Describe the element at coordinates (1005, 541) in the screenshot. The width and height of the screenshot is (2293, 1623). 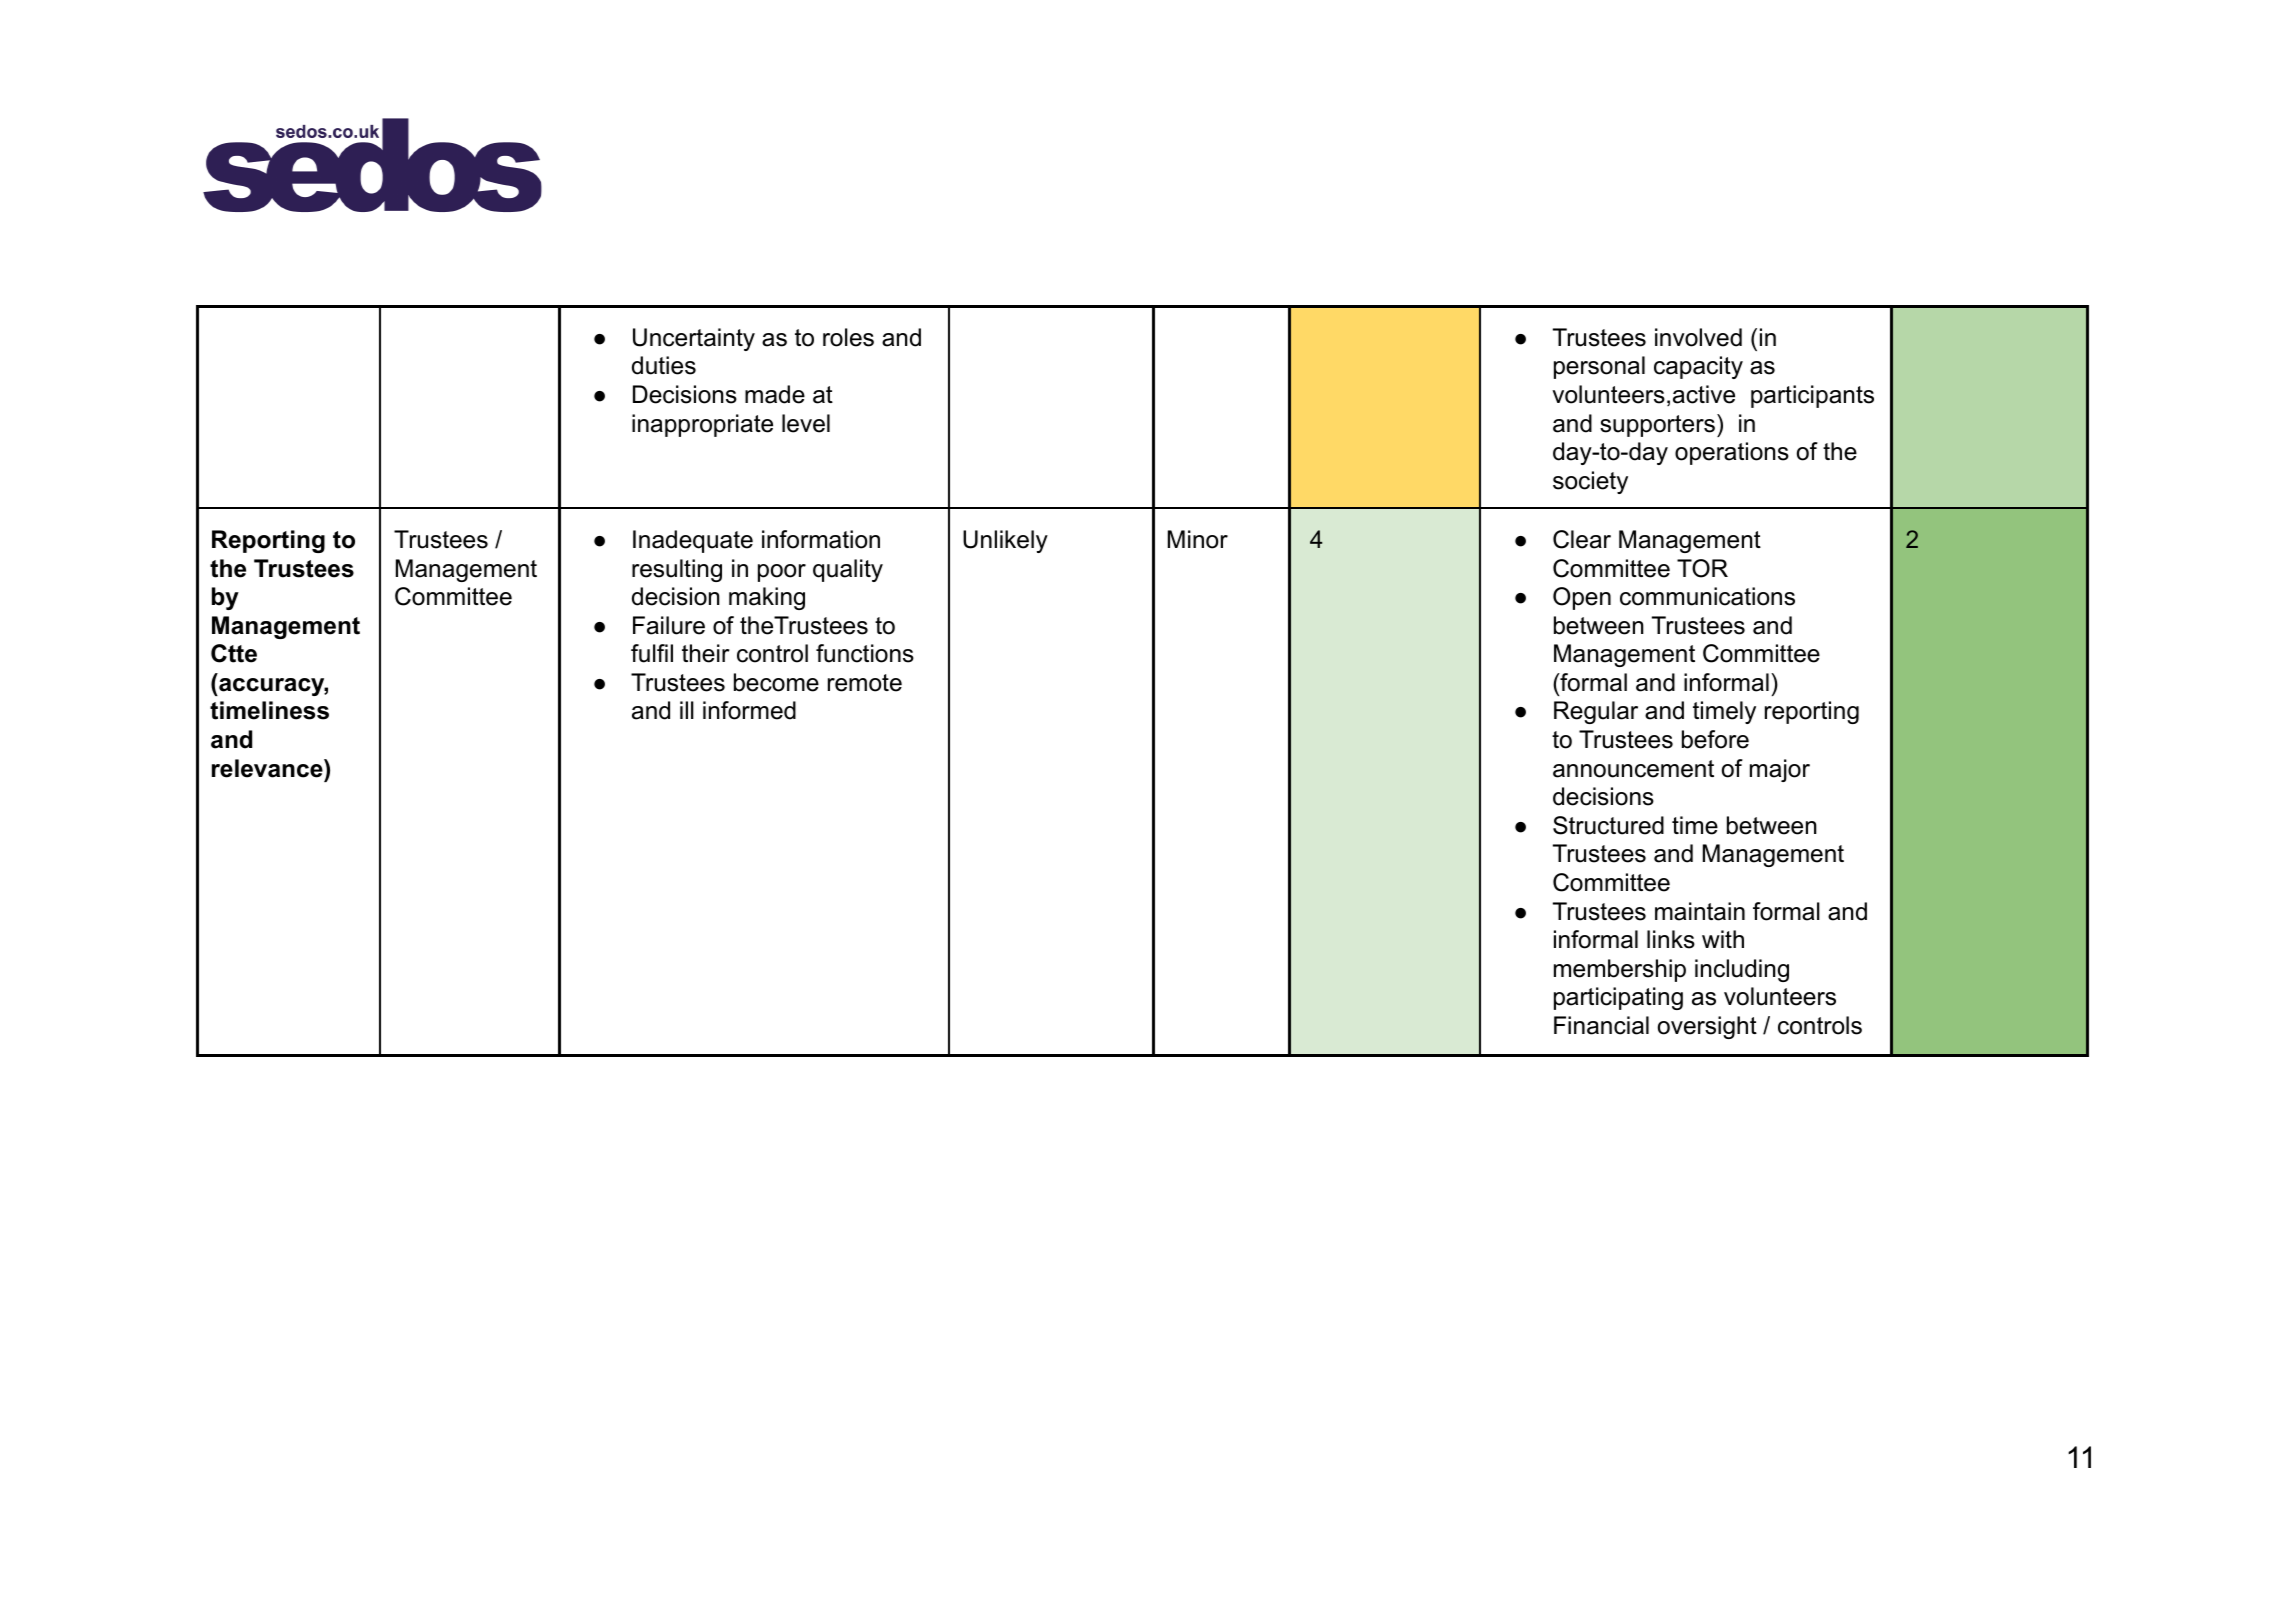
I see `Unlikely` at that location.
